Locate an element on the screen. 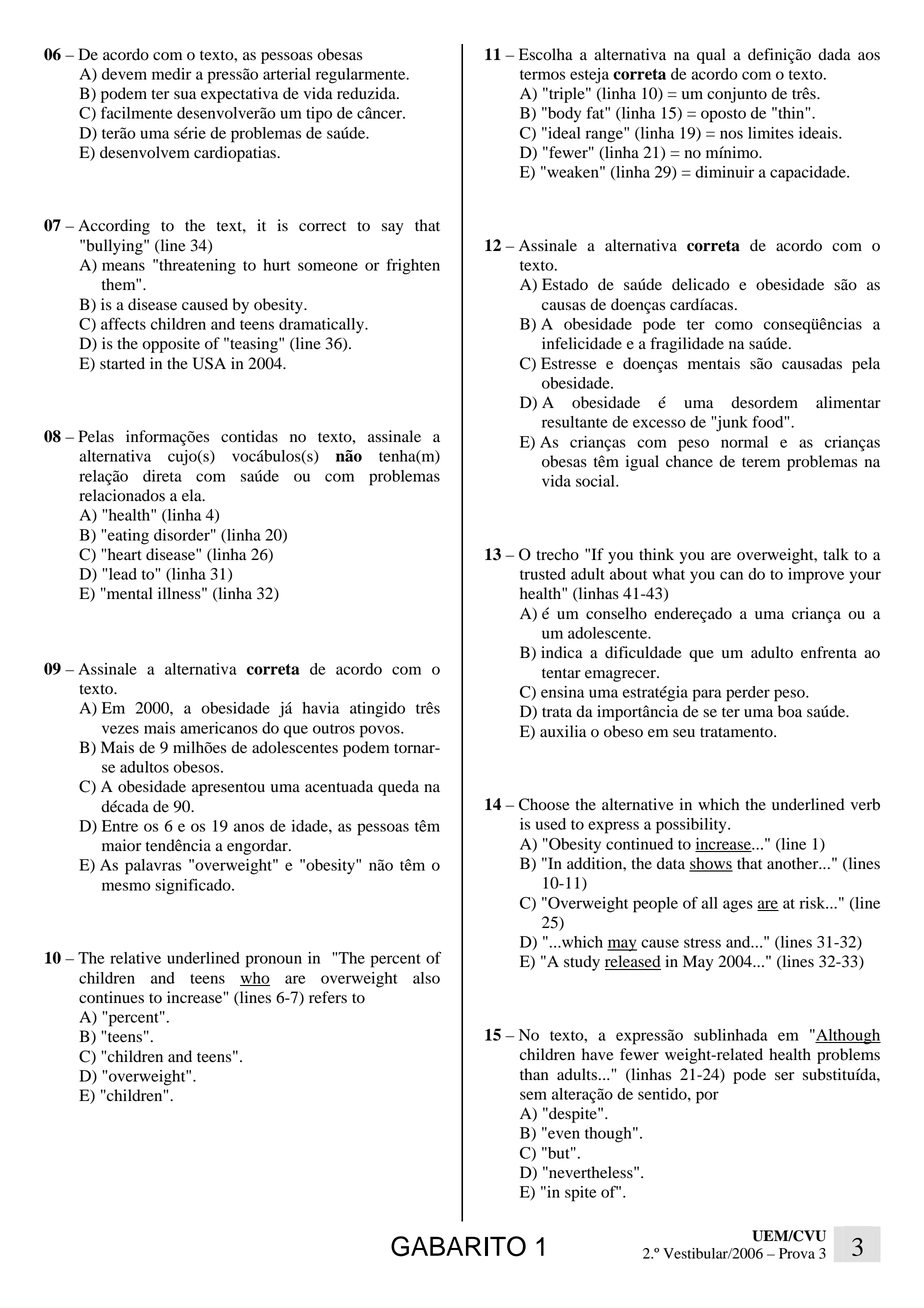 This screenshot has height=1308, width=924. conjunto is located at coordinates (737, 95).
